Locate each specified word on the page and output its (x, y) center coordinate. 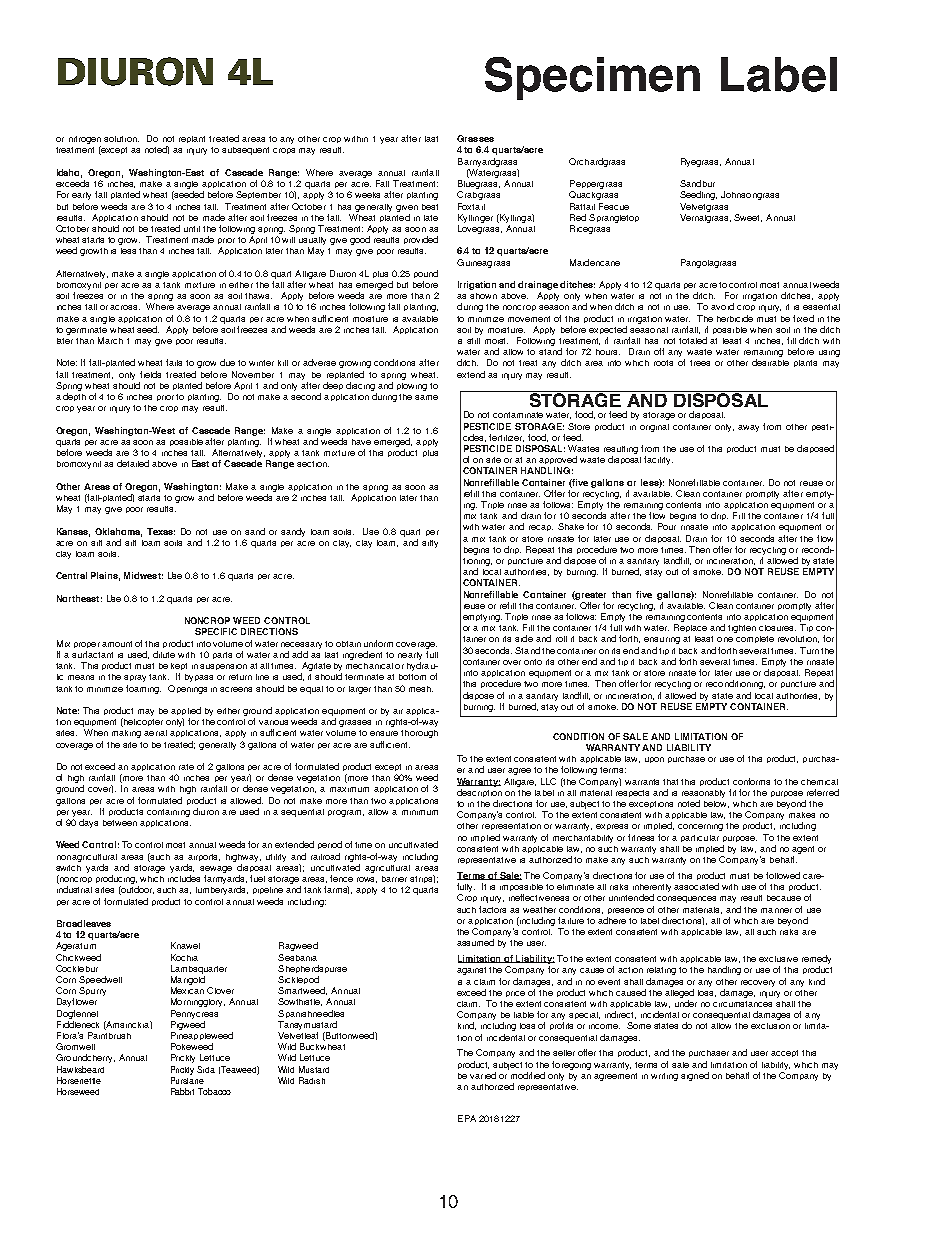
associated (696, 886)
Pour (667, 526)
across (125, 307)
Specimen (592, 78)
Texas (161, 531)
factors (492, 909)
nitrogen (85, 141)
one (725, 639)
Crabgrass (478, 195)
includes (184, 878)
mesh (421, 689)
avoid (722, 306)
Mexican (187, 990)
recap (541, 528)
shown (483, 296)
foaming (143, 689)
